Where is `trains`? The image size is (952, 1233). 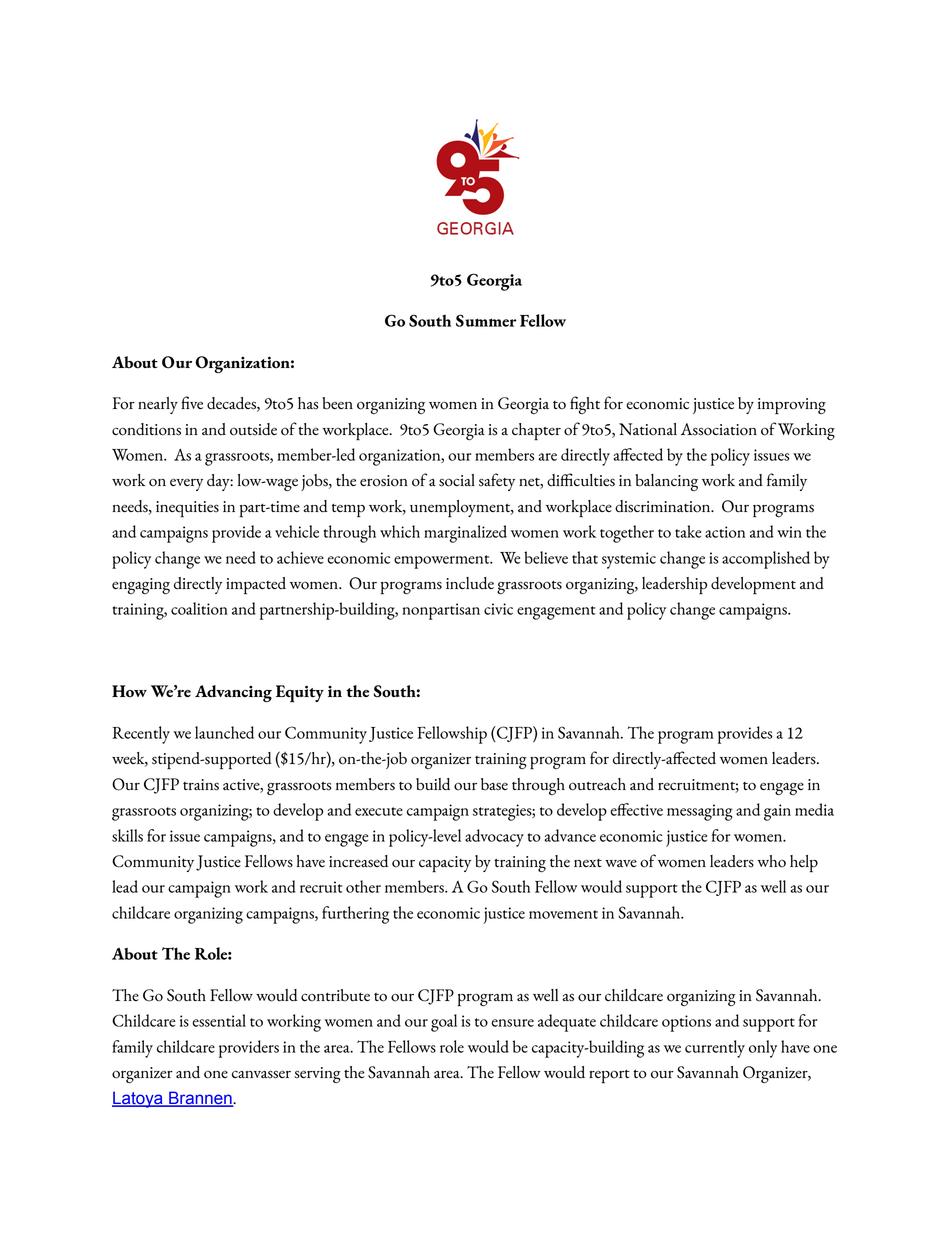
trains is located at coordinates (201, 785).
